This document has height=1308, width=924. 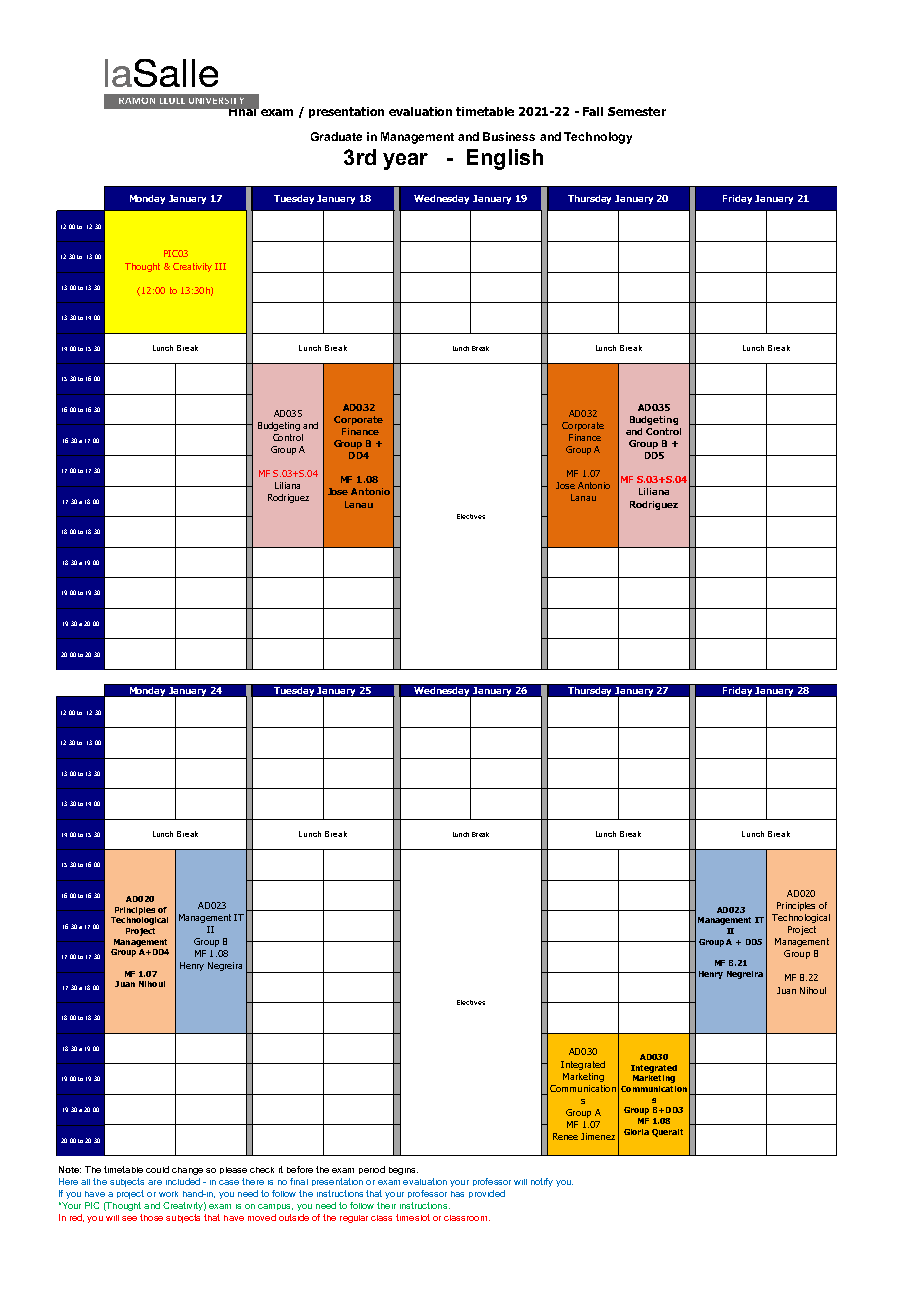 I want to click on included, so click(x=183, y=1181).
